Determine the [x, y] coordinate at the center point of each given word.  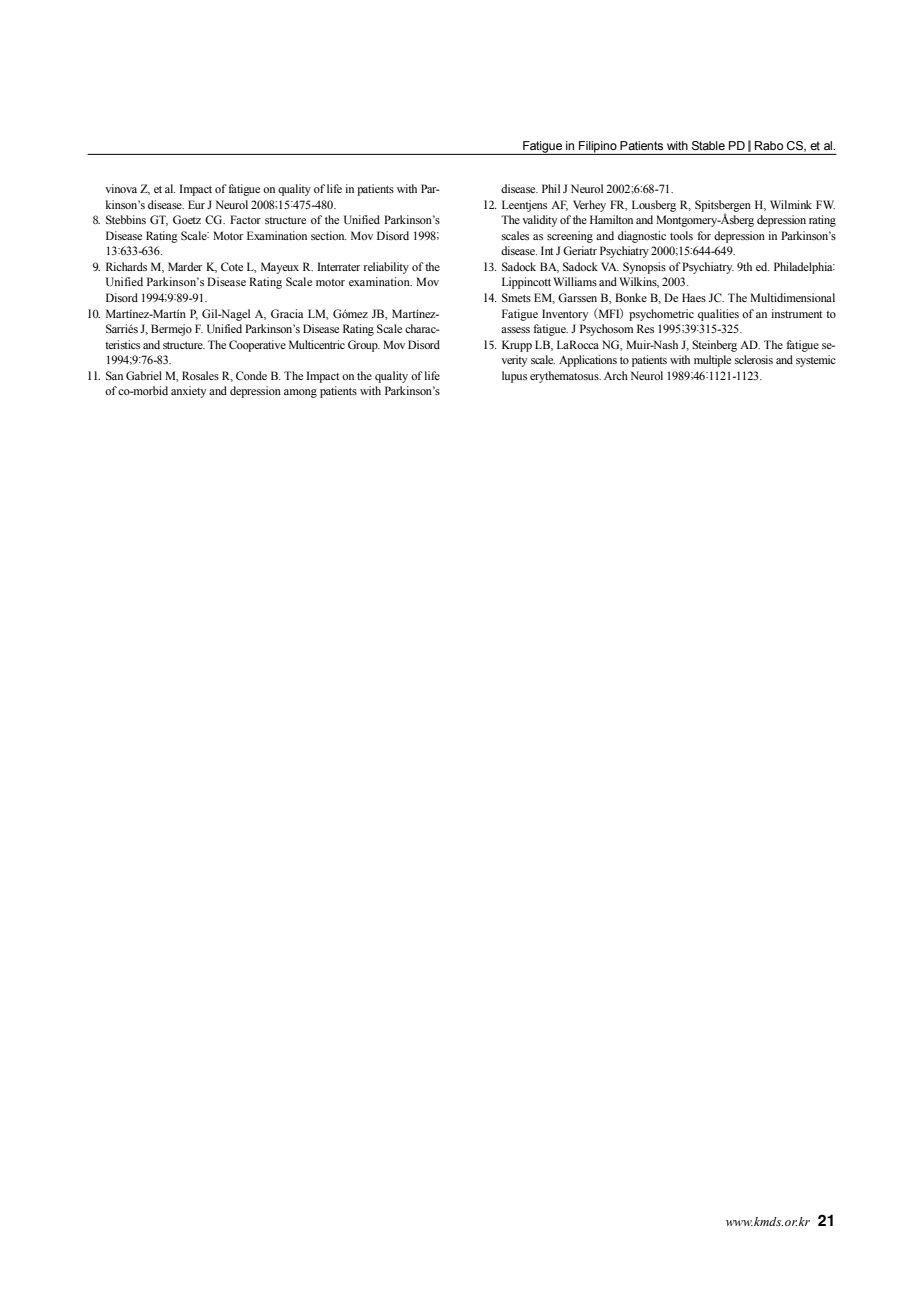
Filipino [598, 147]
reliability [386, 268]
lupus [514, 377]
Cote [232, 266]
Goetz [187, 219]
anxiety [188, 392]
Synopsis [644, 268]
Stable [708, 146]
